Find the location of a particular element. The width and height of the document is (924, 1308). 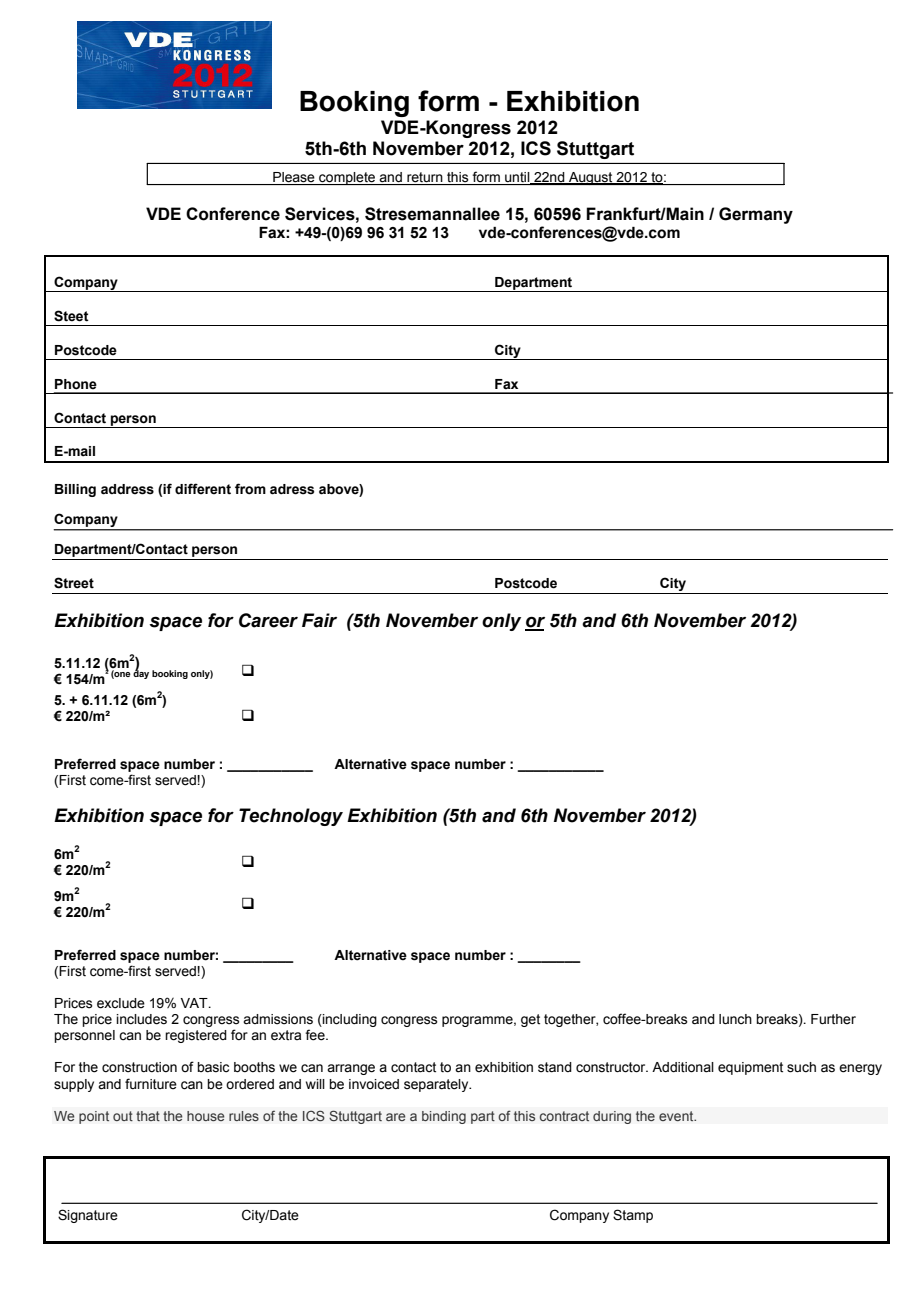

including is located at coordinates (349, 1020).
